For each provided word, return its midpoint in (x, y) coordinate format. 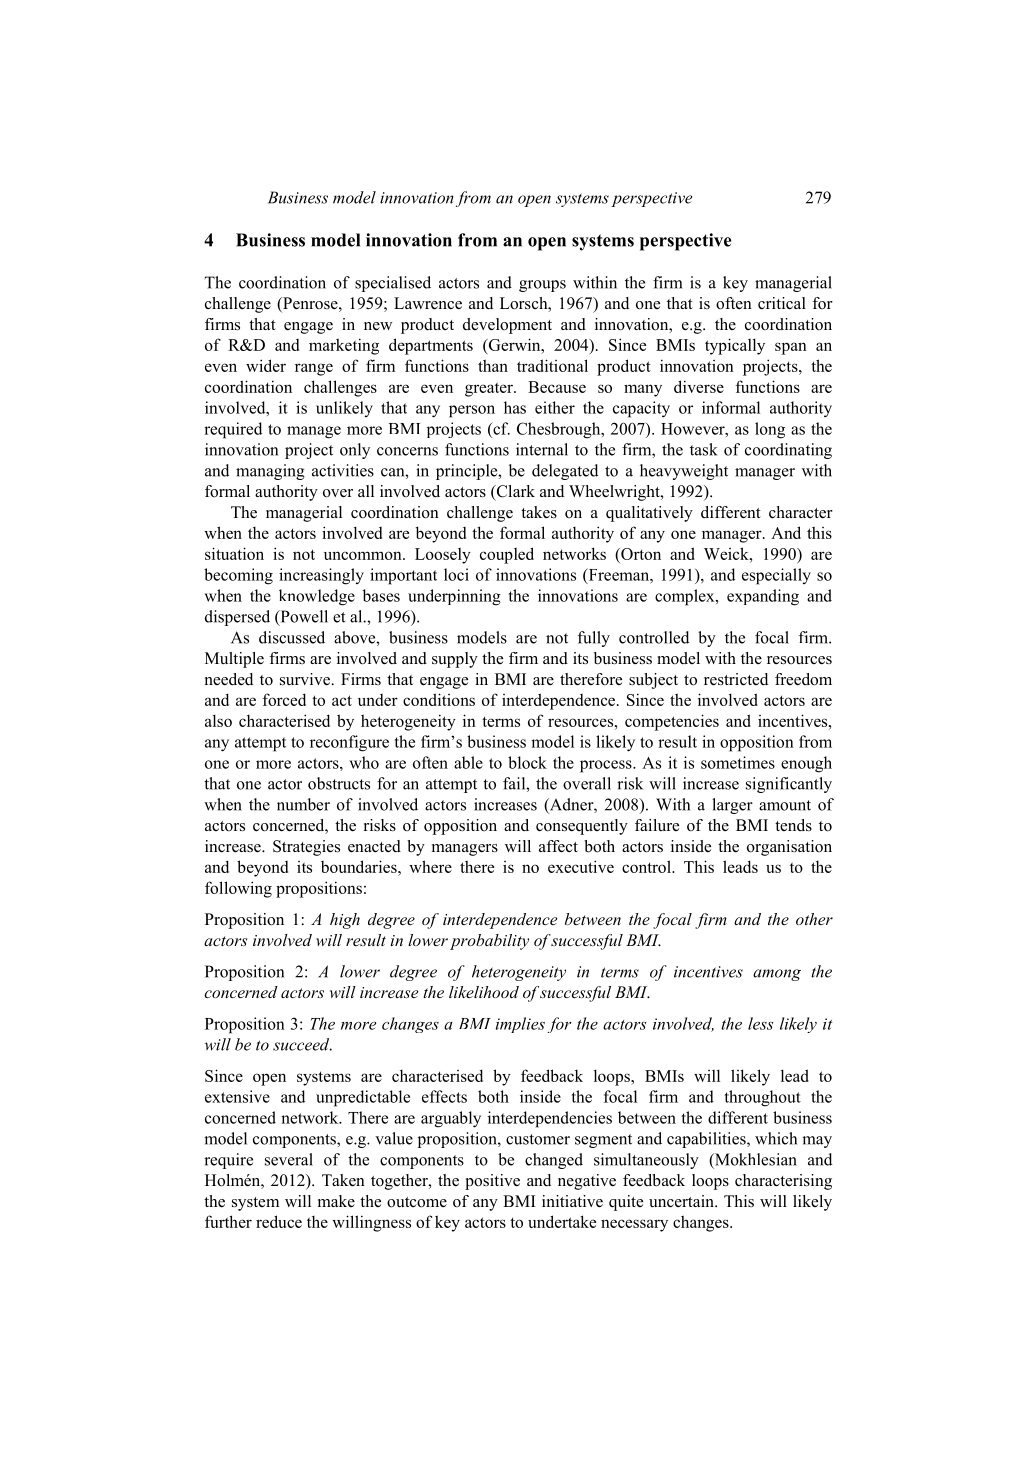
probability (489, 942)
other (814, 919)
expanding (763, 597)
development (507, 326)
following (238, 889)
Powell (303, 617)
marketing (344, 346)
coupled (507, 555)
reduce (279, 1221)
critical (782, 303)
